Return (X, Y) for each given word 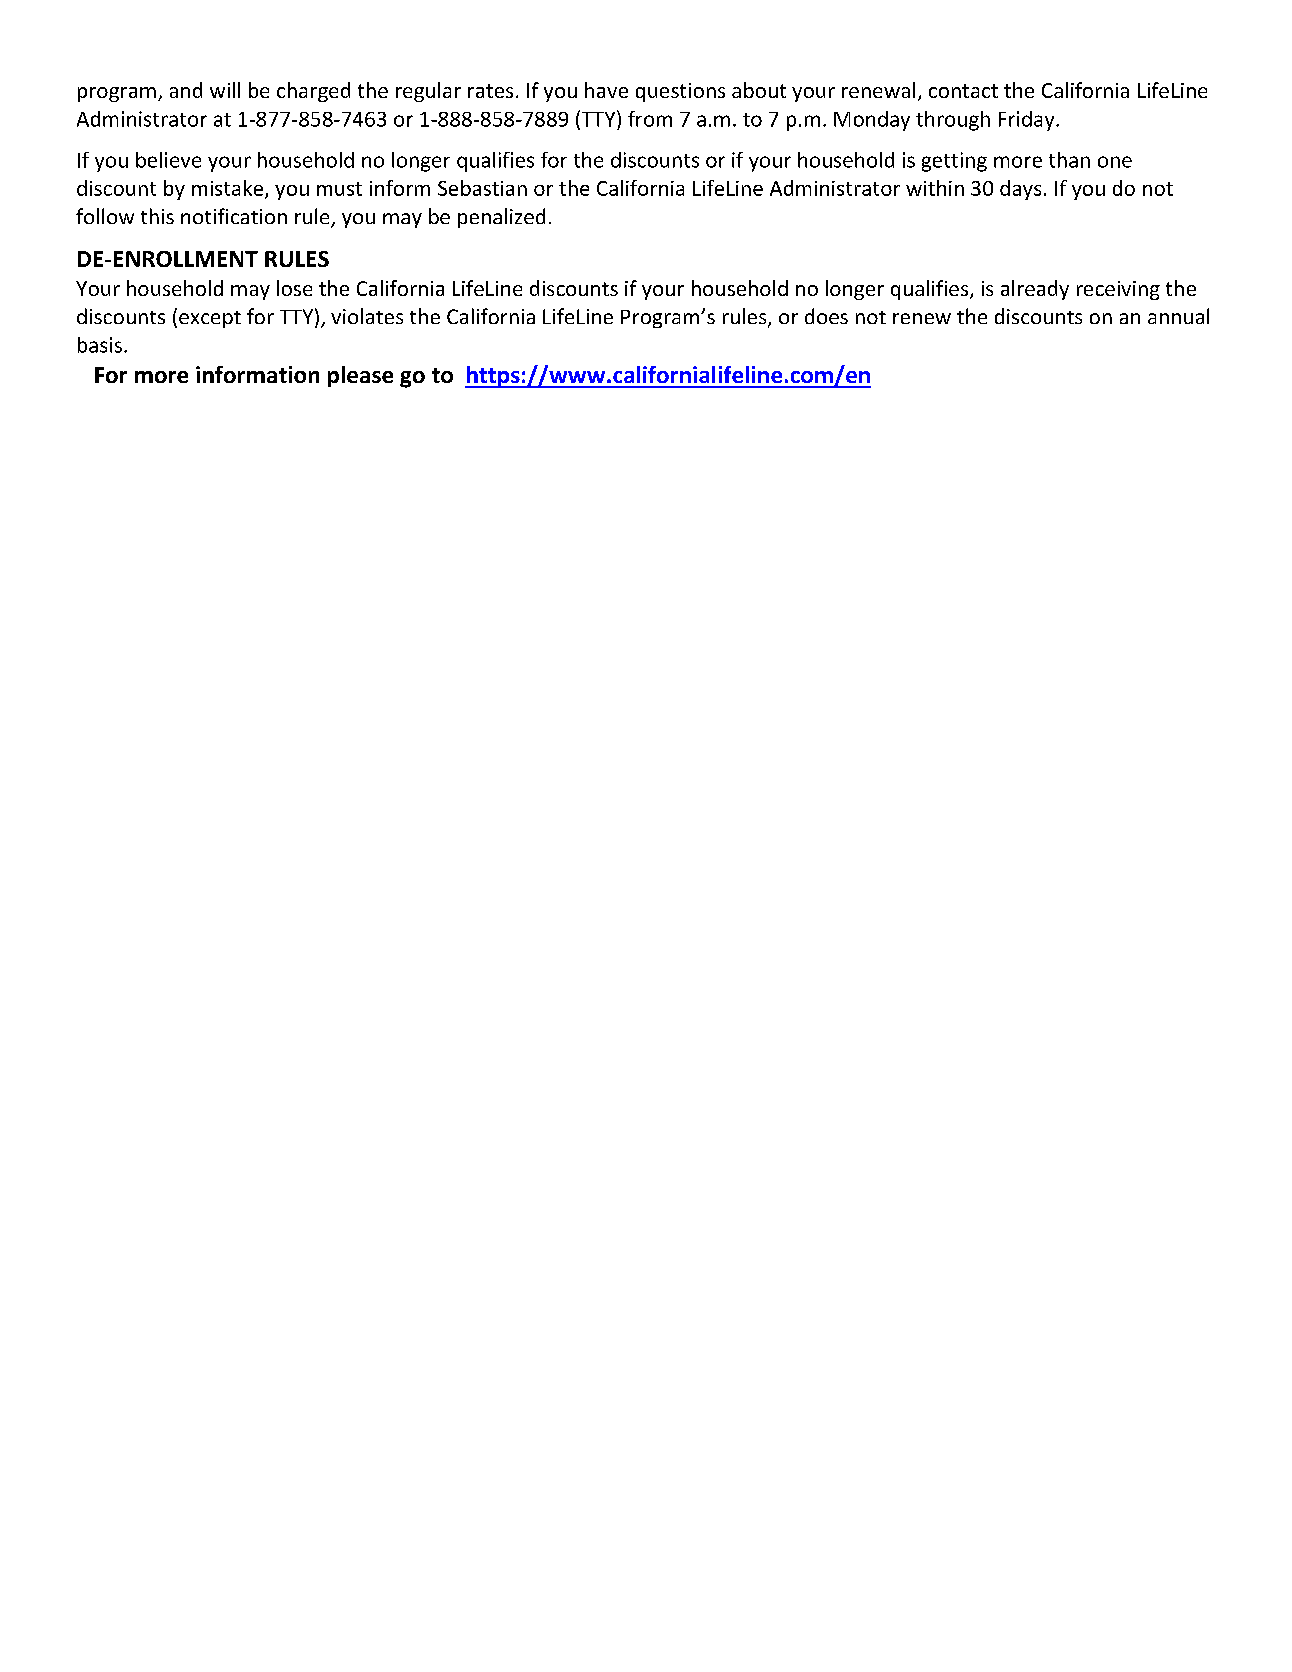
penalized (501, 218)
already (1035, 290)
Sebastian (482, 188)
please (360, 376)
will (225, 90)
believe (168, 160)
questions (680, 92)
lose (294, 288)
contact (963, 91)
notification (234, 216)
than (1069, 160)
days (1020, 190)
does (826, 316)
